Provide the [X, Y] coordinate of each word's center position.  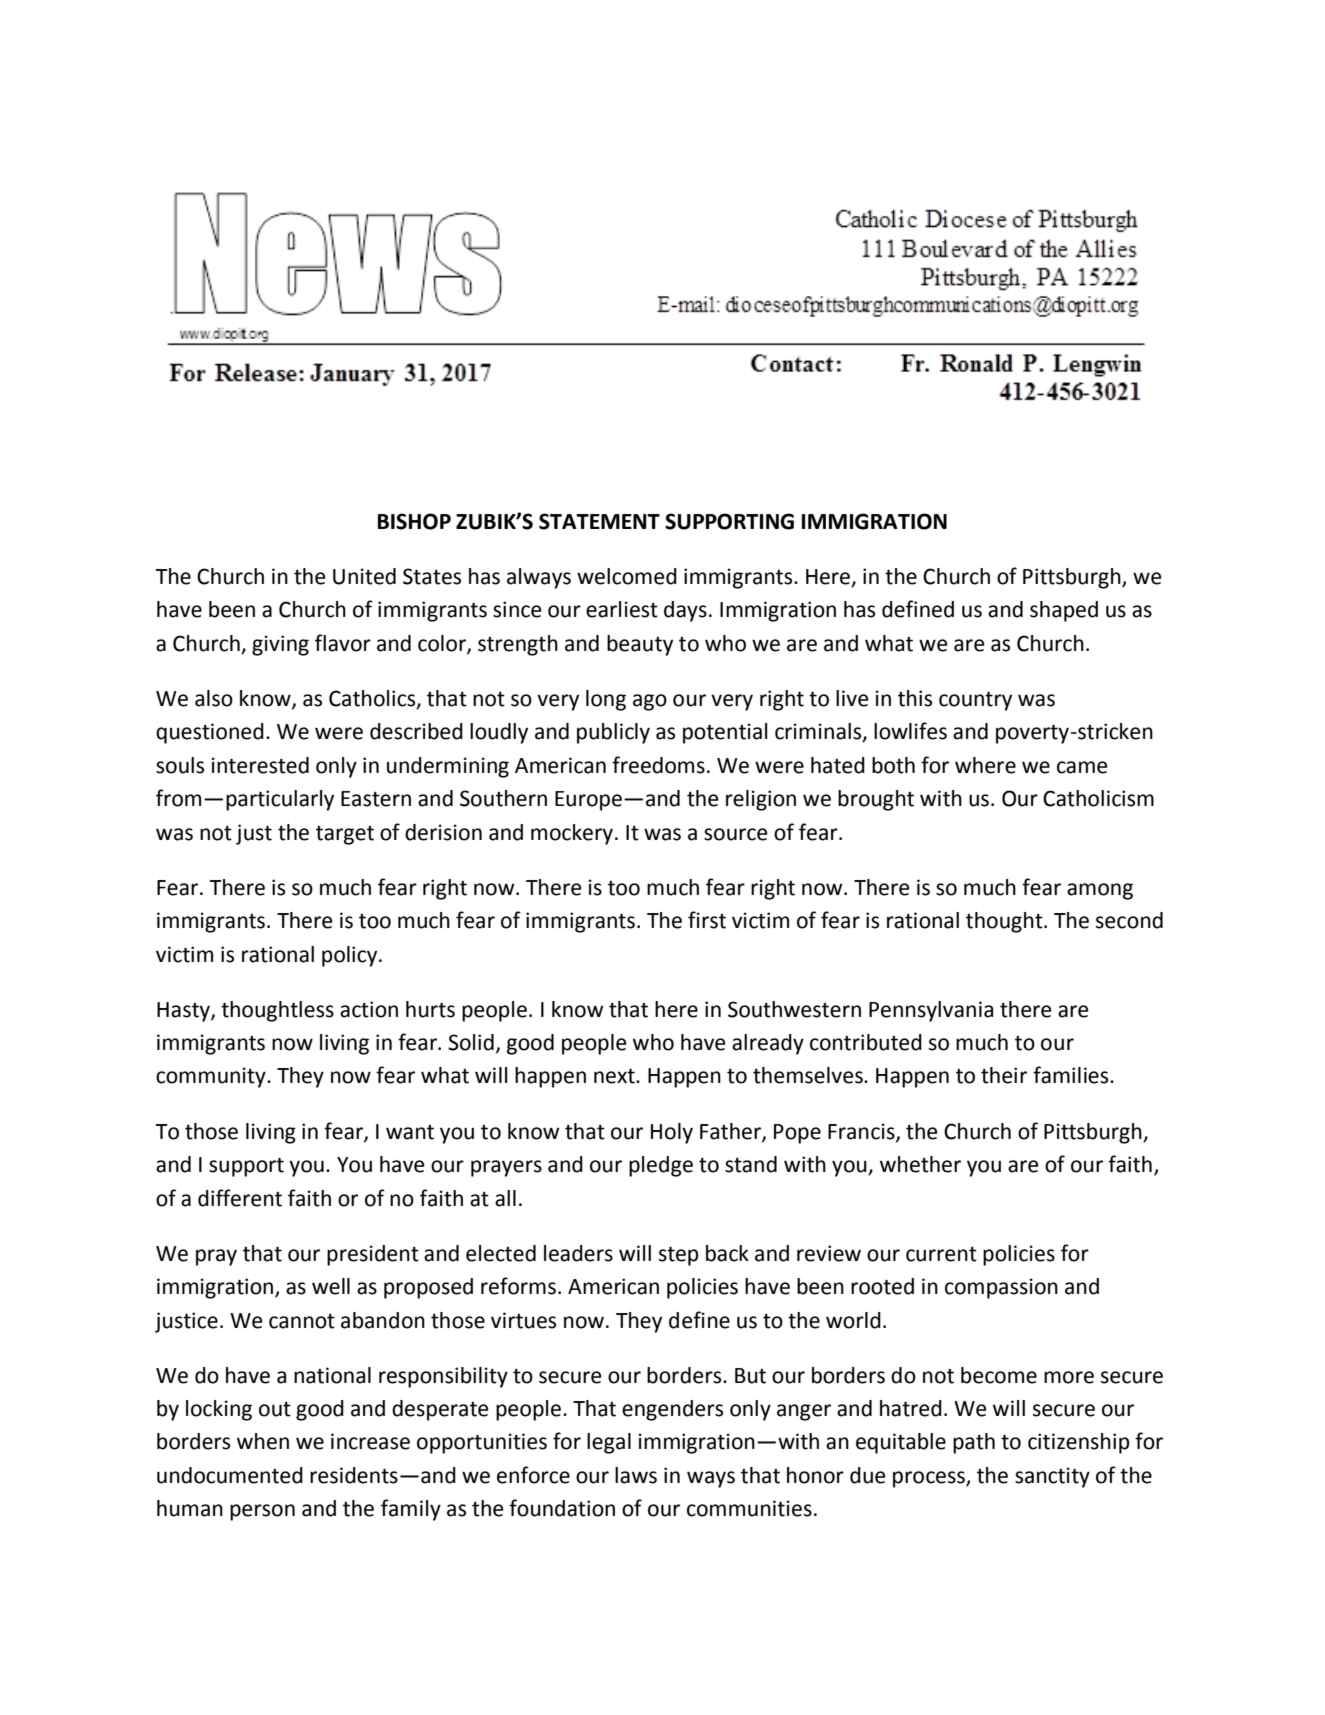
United [364, 576]
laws [636, 1475]
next [615, 1076]
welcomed [627, 576]
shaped [1064, 611]
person [262, 1512]
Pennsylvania [931, 1011]
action [369, 1009]
